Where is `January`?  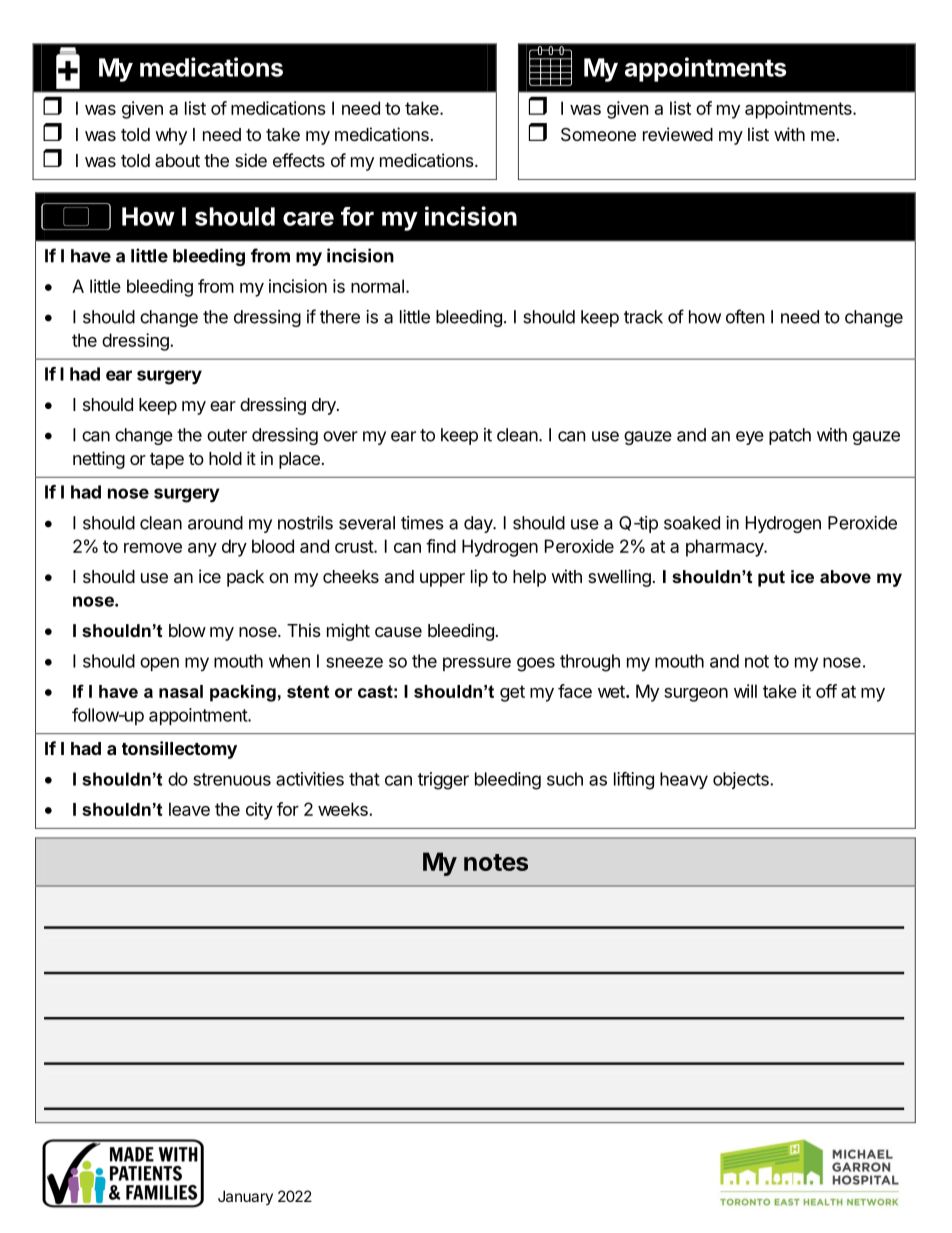 January is located at coordinates (245, 1197).
